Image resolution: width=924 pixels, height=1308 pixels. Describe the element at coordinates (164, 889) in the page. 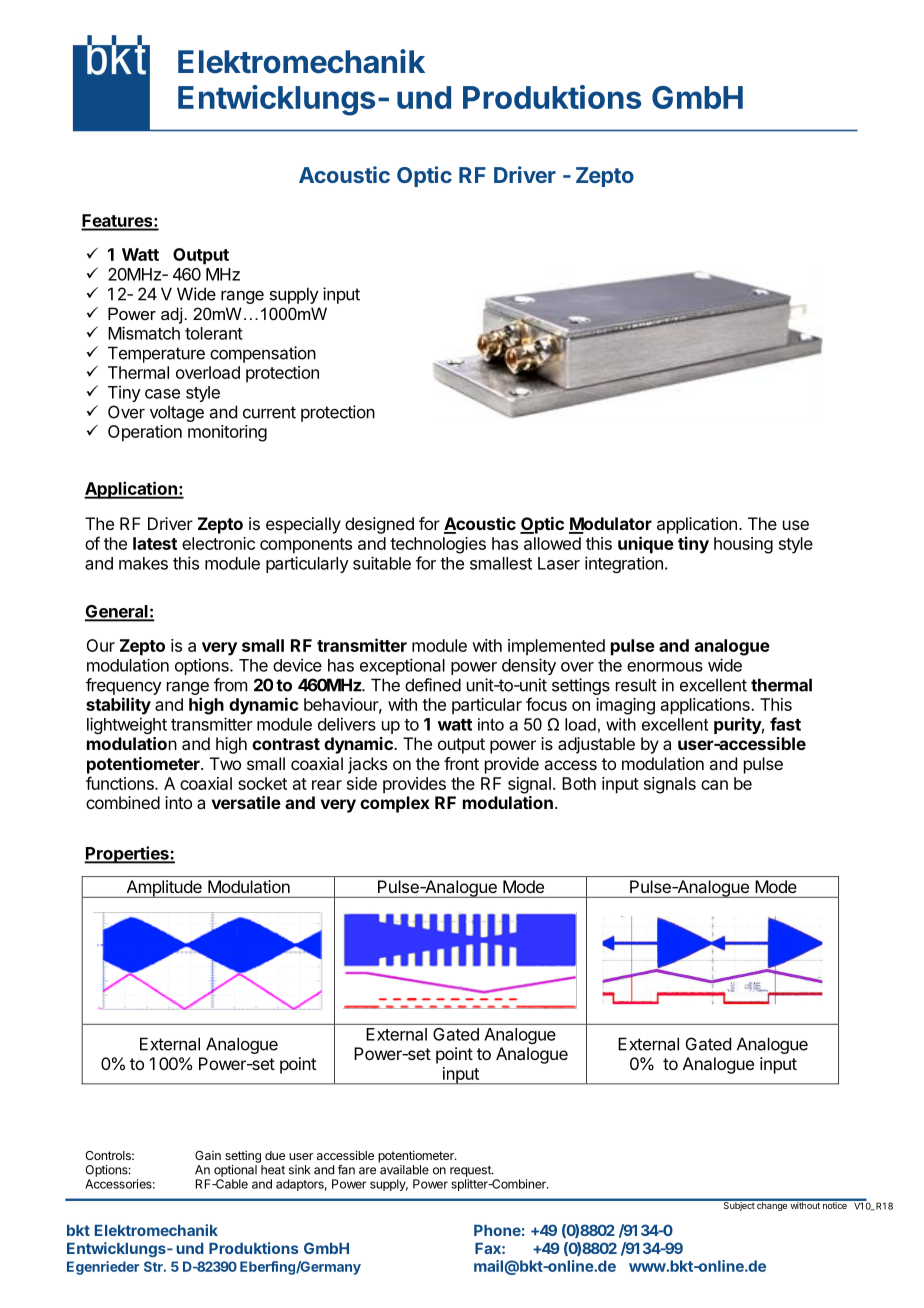

I see `Amplitude` at that location.
